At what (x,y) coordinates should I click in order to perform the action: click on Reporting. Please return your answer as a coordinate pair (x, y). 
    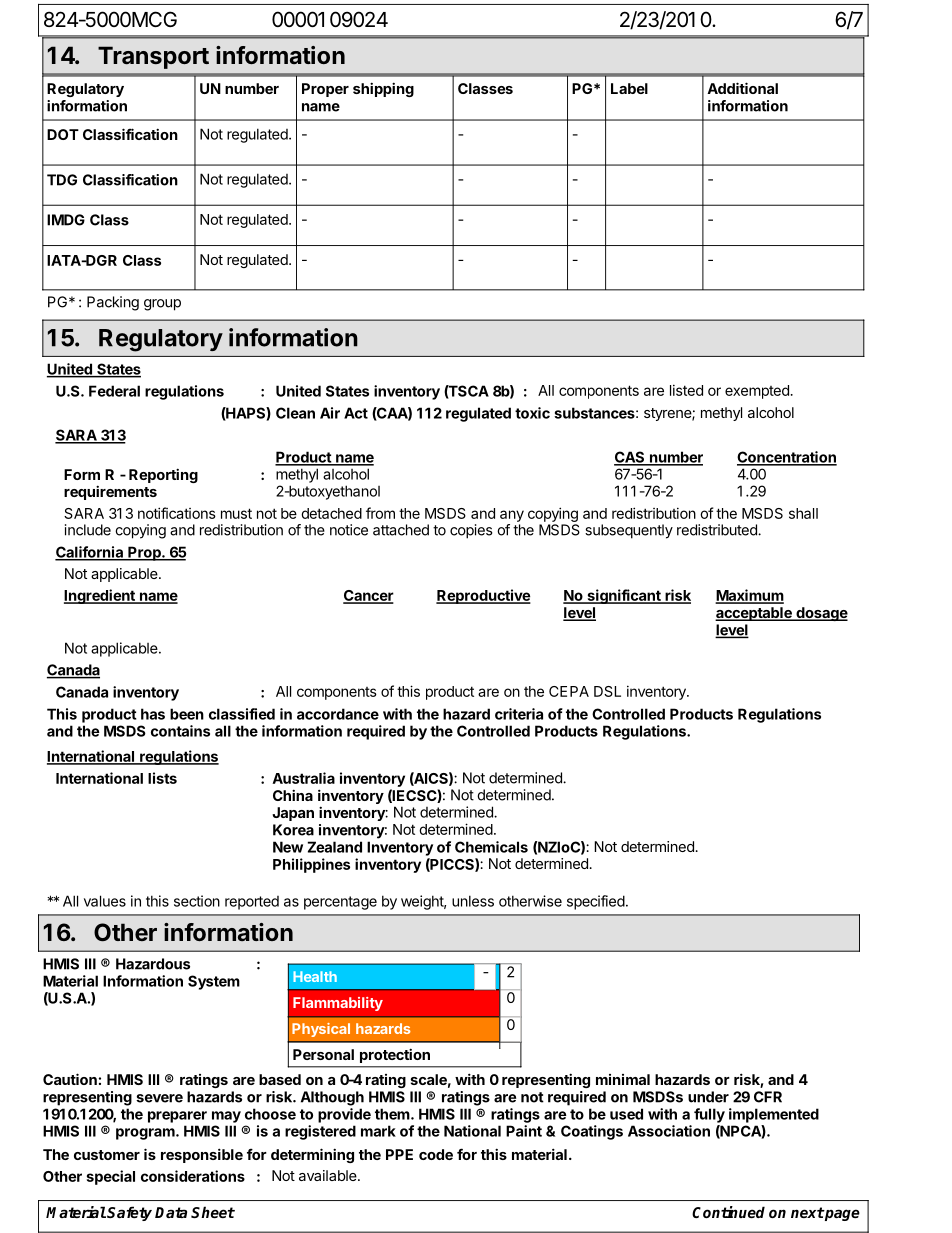
    Looking at the image, I should click on (163, 475).
